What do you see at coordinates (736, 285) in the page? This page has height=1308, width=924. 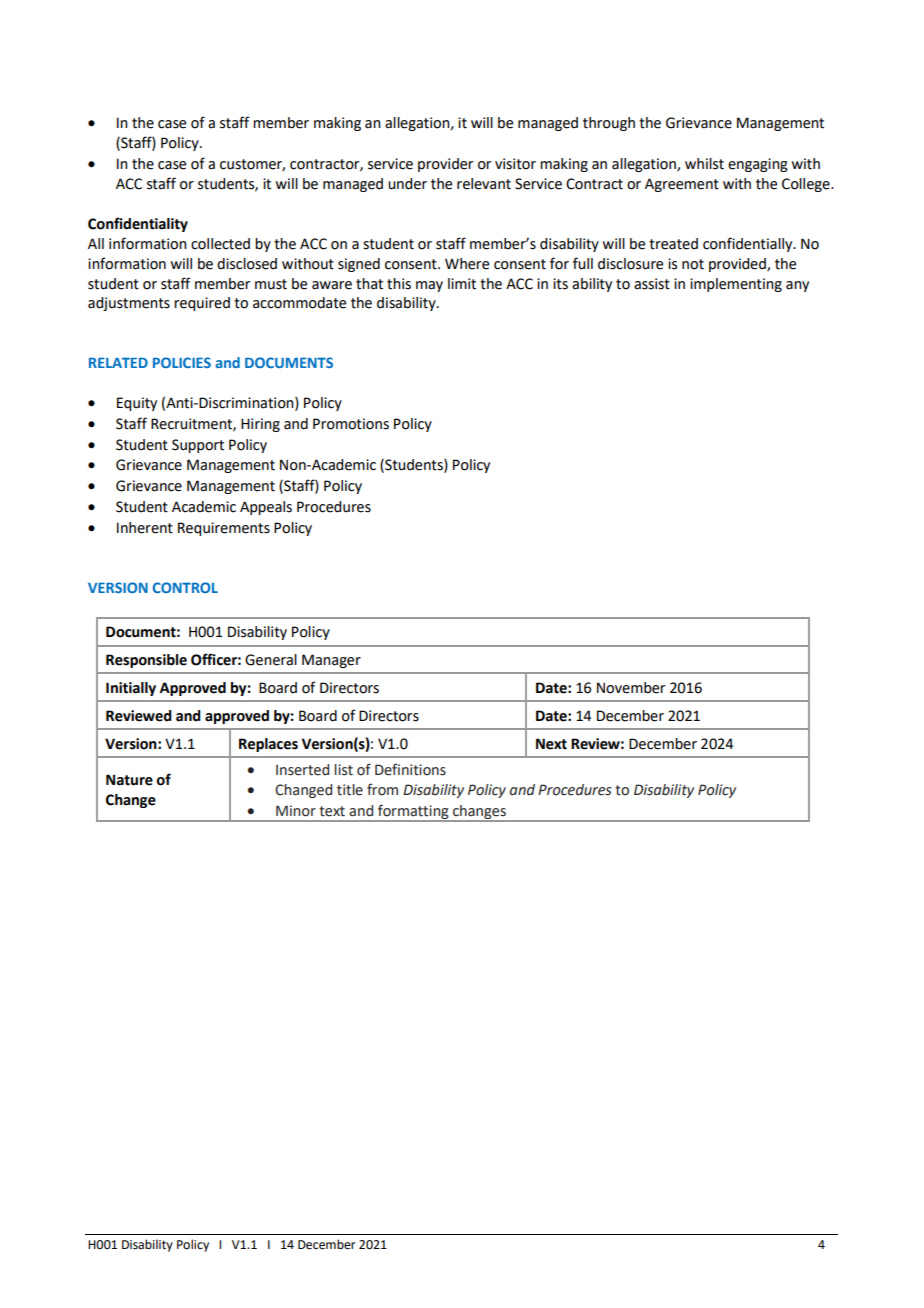 I see `implementing` at bounding box center [736, 285].
